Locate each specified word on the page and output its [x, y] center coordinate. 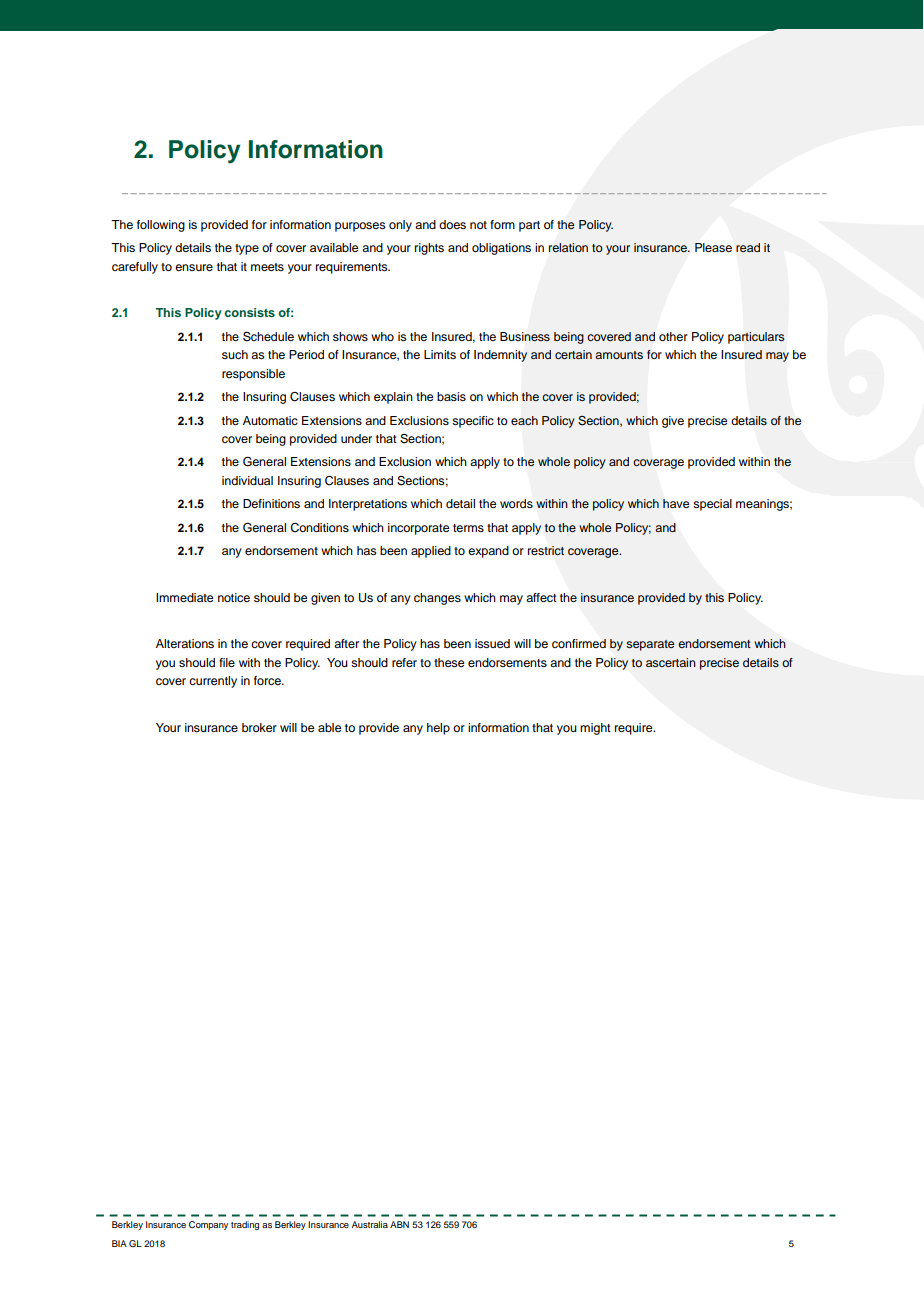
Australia [370, 1224]
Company [208, 1225]
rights [429, 249]
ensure [194, 267]
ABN [399, 1224]
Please [713, 247]
